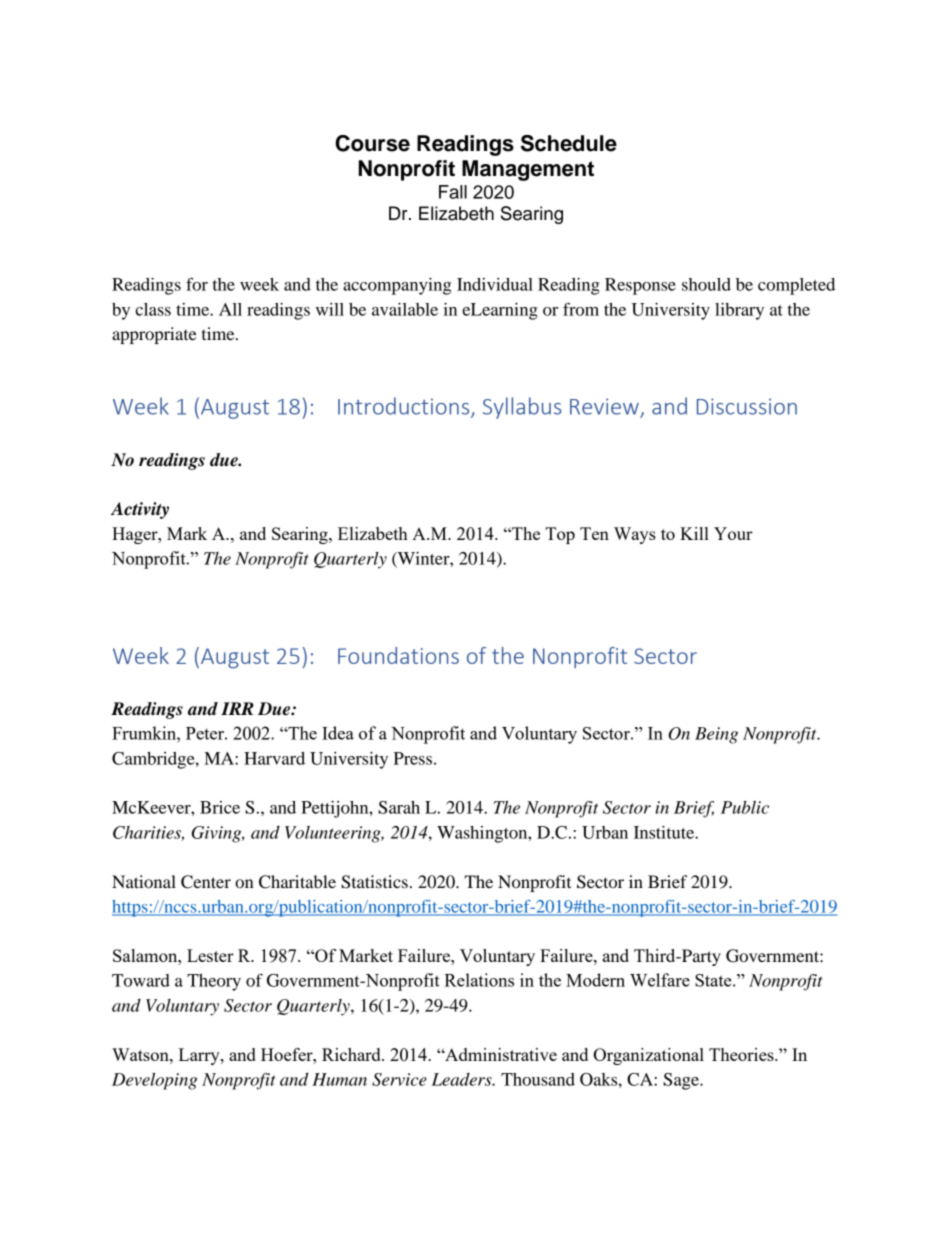  I want to click on Theories, so click(742, 1054).
